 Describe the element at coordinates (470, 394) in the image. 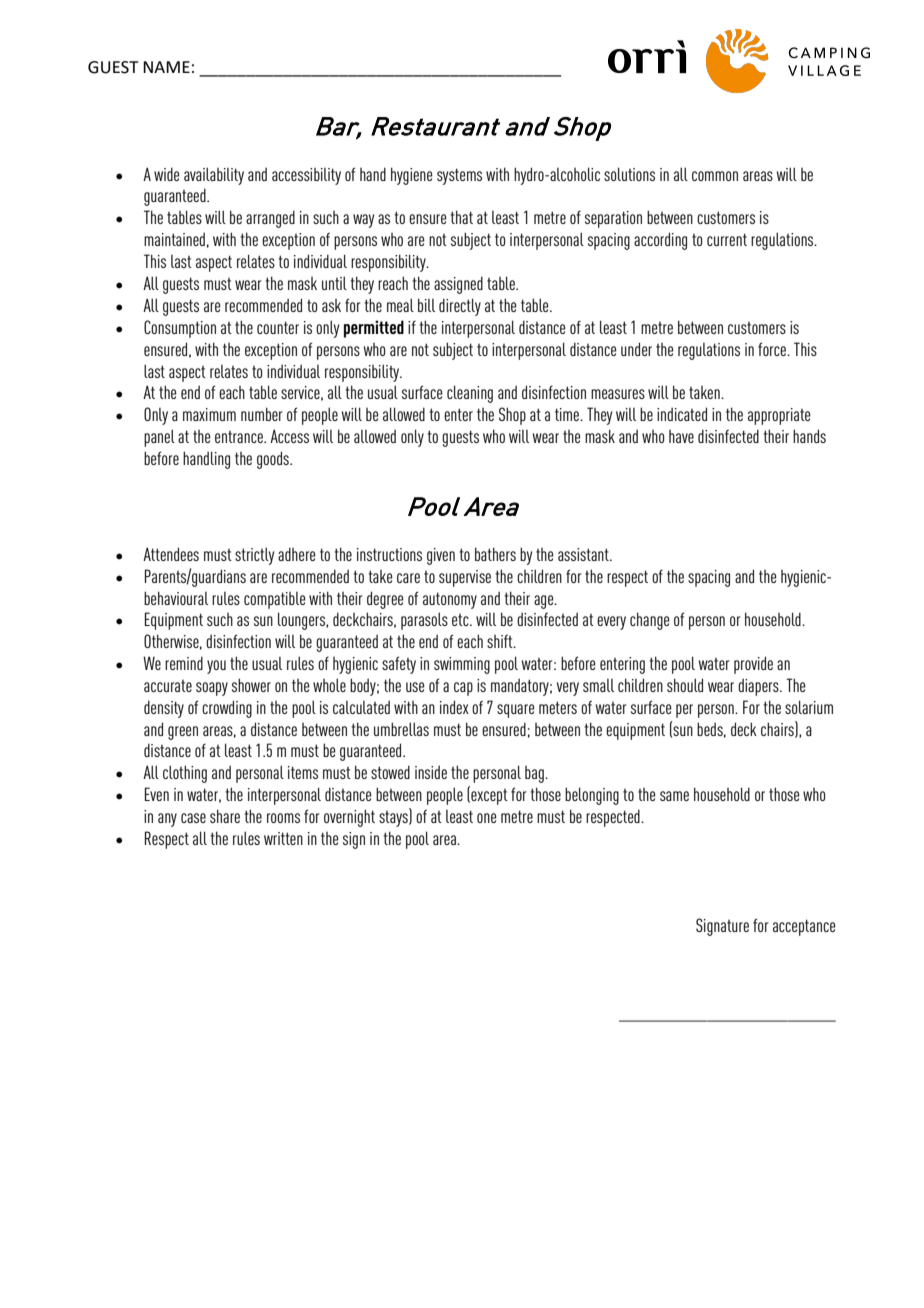

I see `cleaning` at that location.
